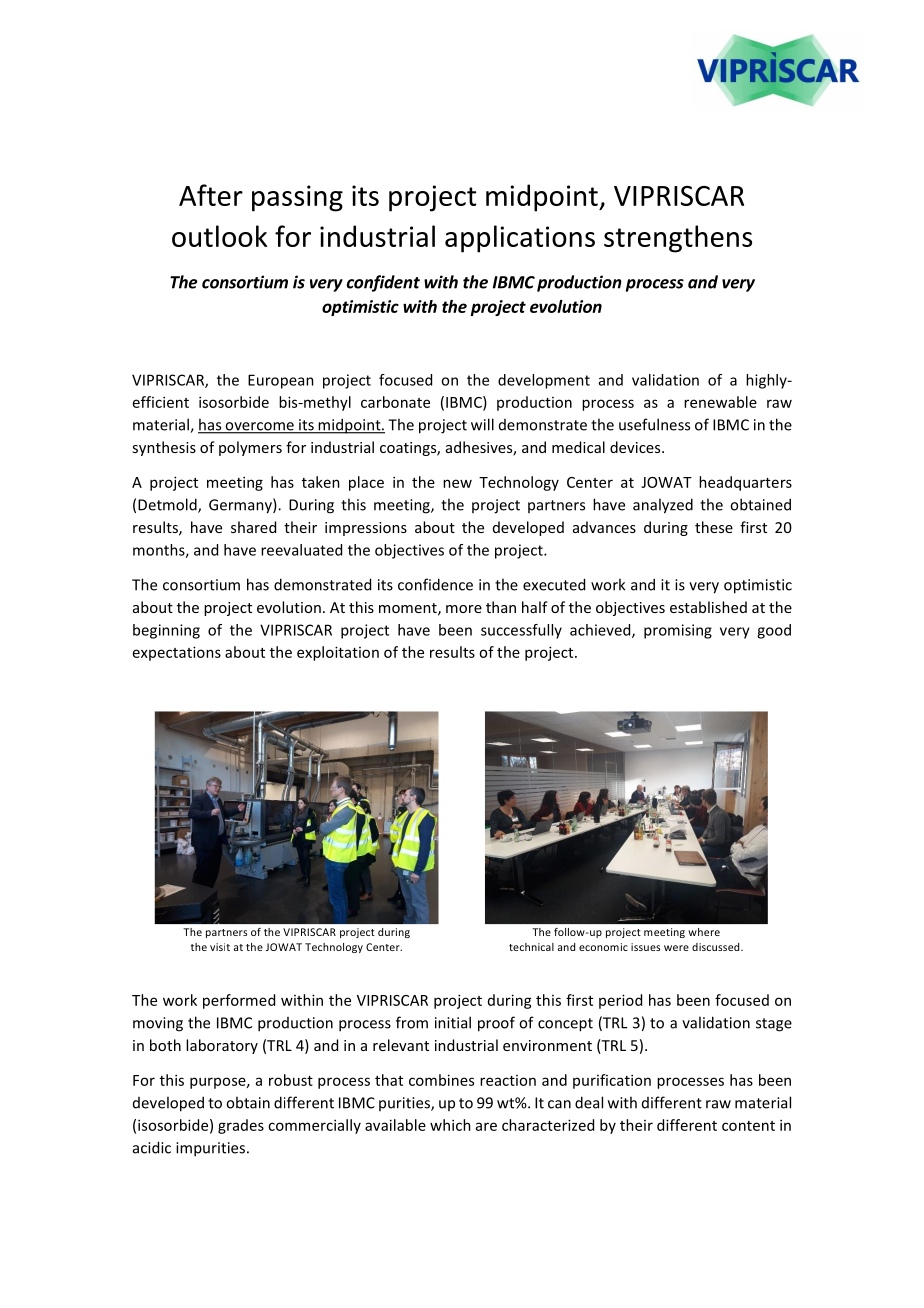 The height and width of the page is (1308, 924). I want to click on grades, so click(241, 1126).
